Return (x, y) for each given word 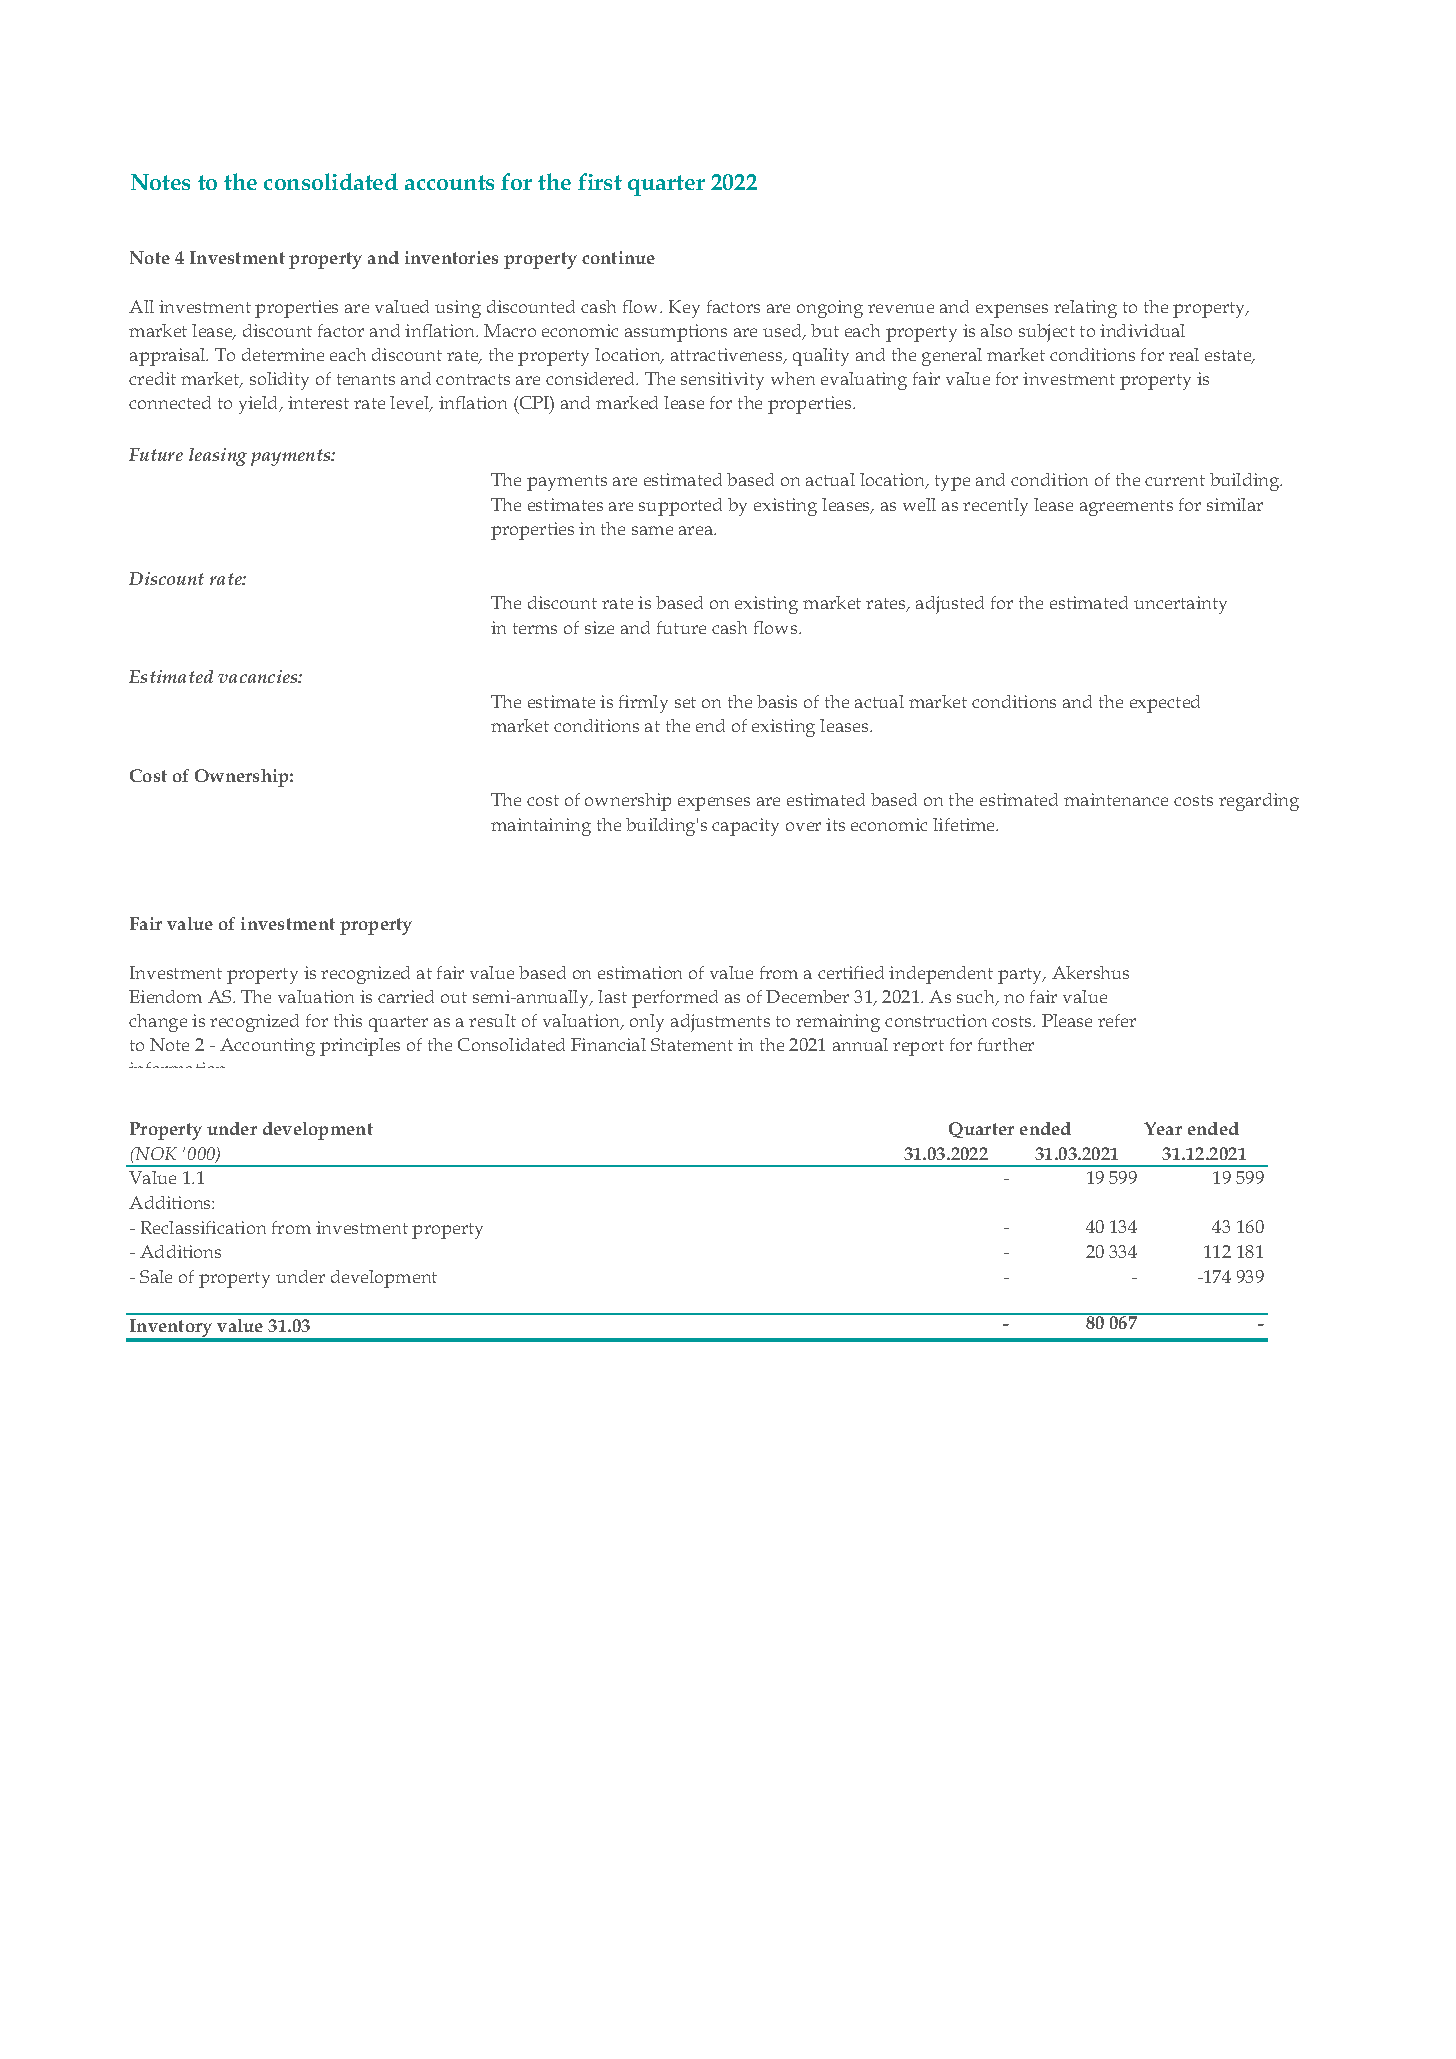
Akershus (1090, 972)
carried (406, 996)
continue (618, 257)
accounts (449, 182)
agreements (1126, 508)
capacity (745, 827)
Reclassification (203, 1227)
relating (1085, 309)
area (697, 530)
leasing (218, 457)
